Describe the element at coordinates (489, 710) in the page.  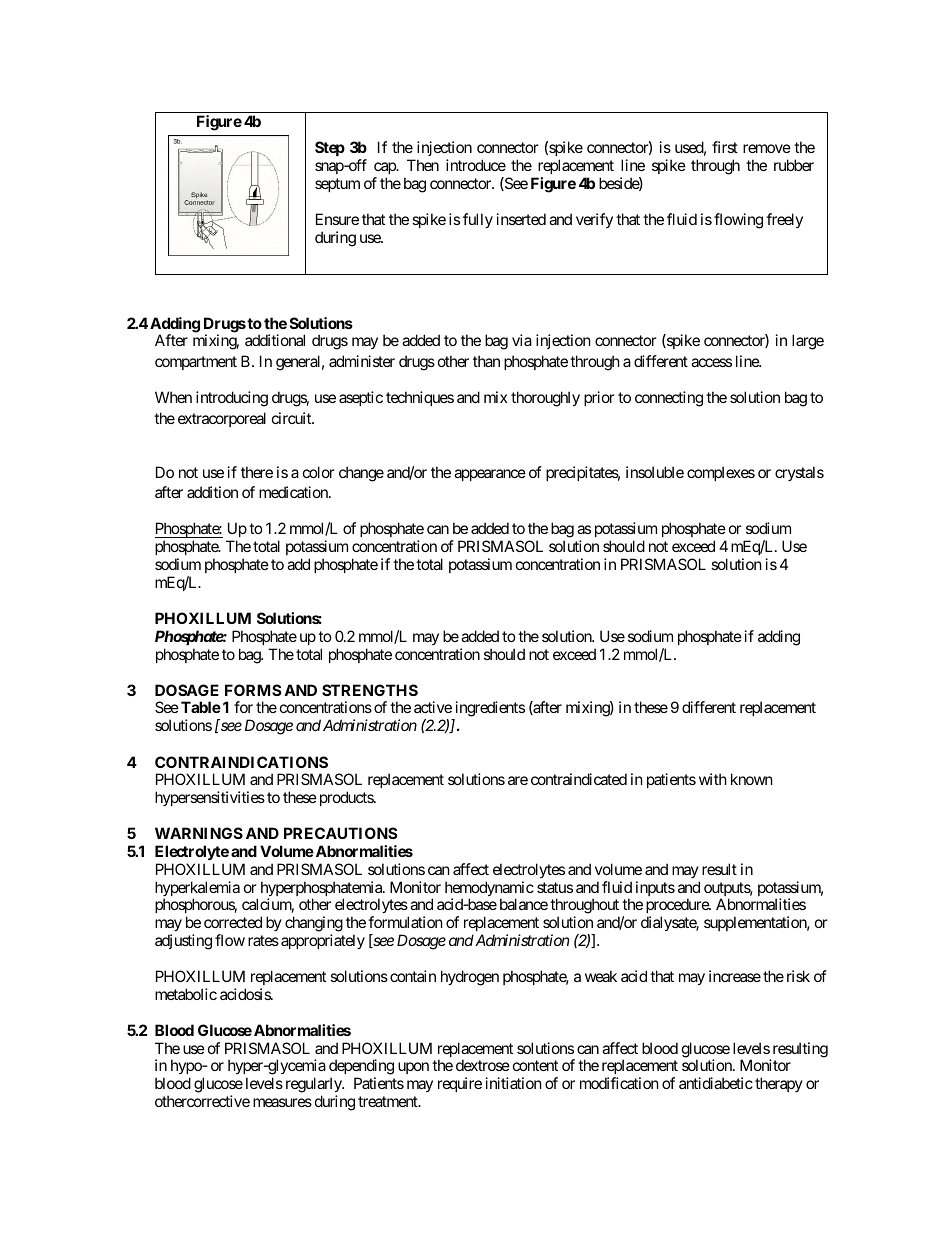
I see `ingredients` at that location.
